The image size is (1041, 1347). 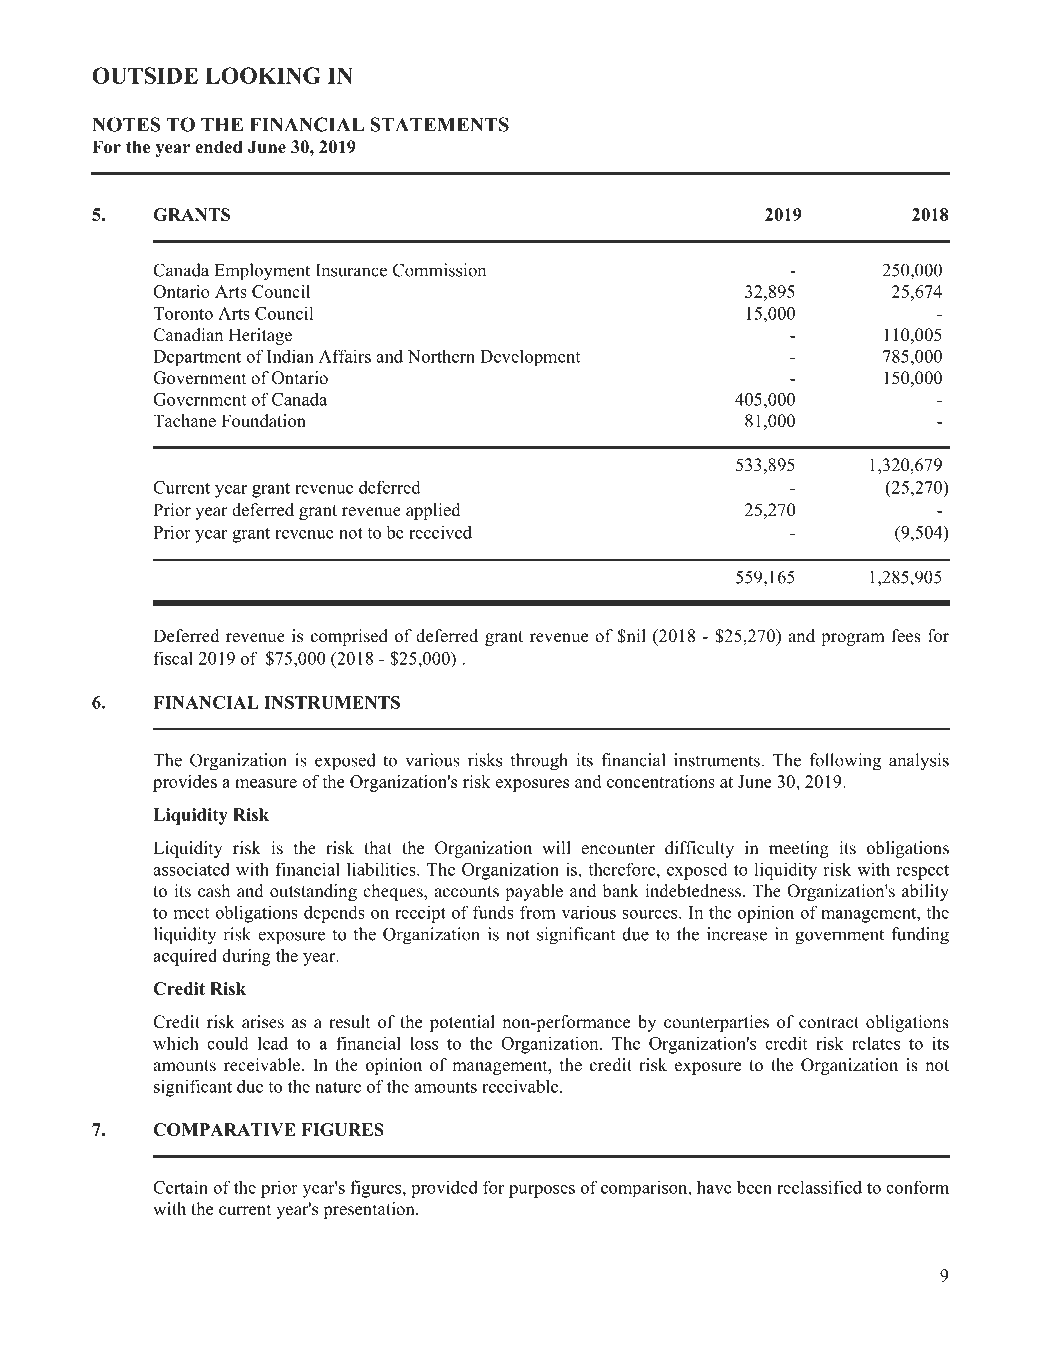 What do you see at coordinates (530, 357) in the document?
I see `Development` at bounding box center [530, 357].
